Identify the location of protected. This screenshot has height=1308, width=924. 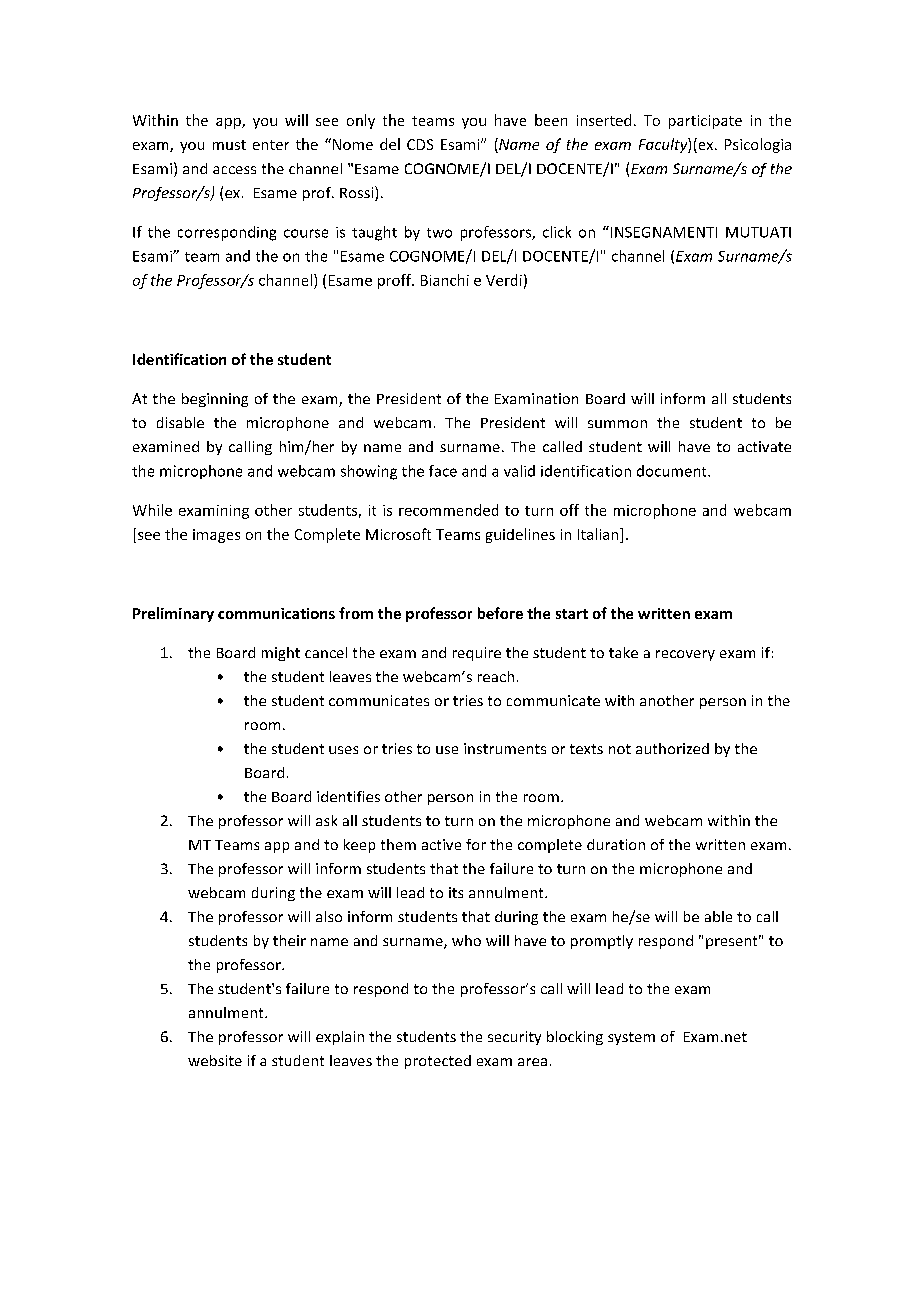
(438, 1062).
